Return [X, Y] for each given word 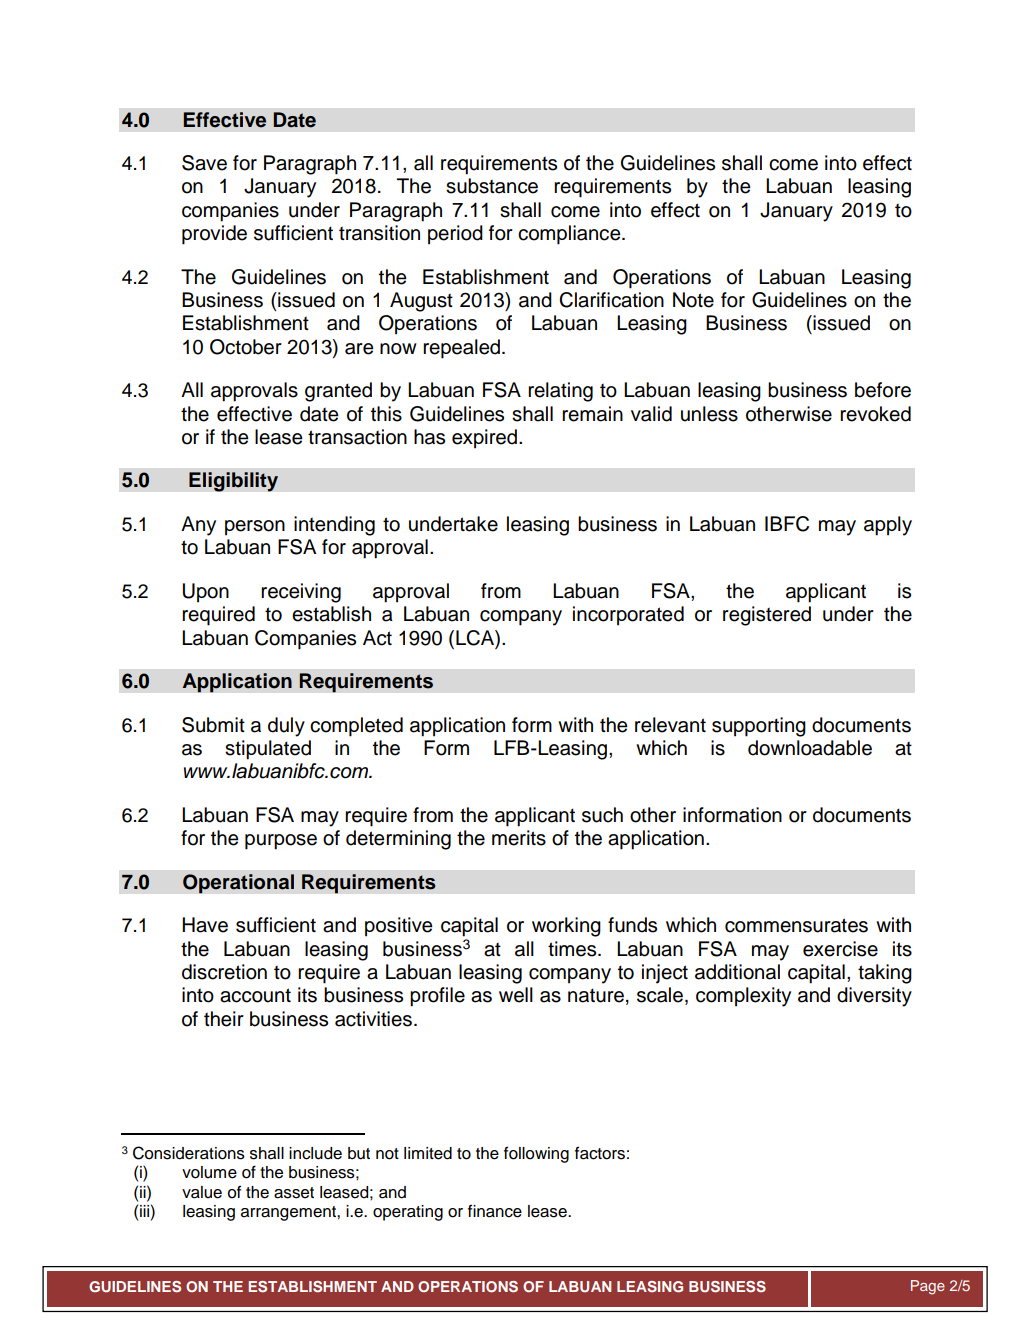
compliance [570, 235]
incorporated [628, 616]
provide [214, 235]
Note [693, 300]
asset [294, 1193]
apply [888, 526]
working [566, 927]
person [255, 528]
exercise [840, 949]
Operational [238, 884]
